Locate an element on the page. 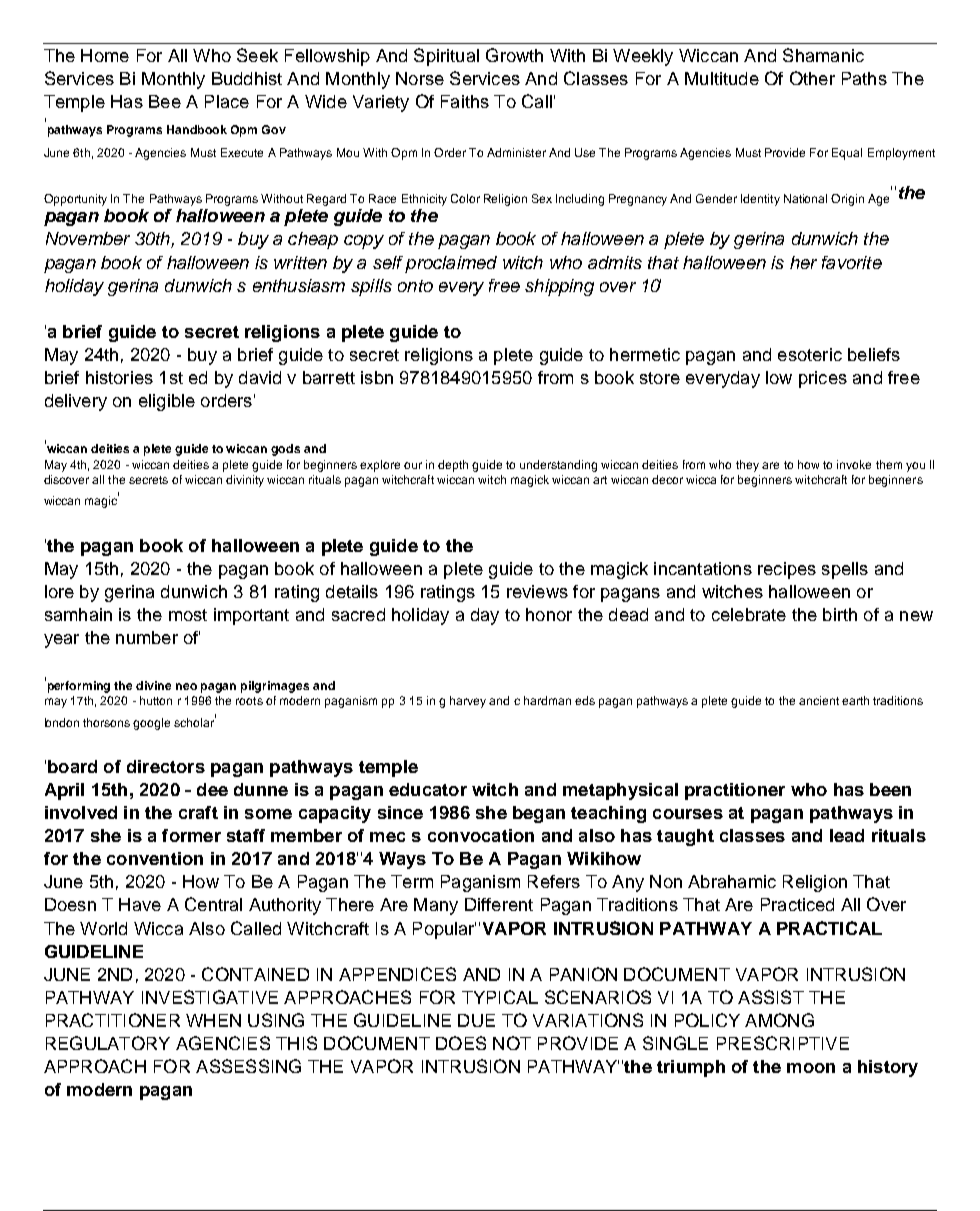 The image size is (980, 1211). Faiths is located at coordinates (465, 101).
